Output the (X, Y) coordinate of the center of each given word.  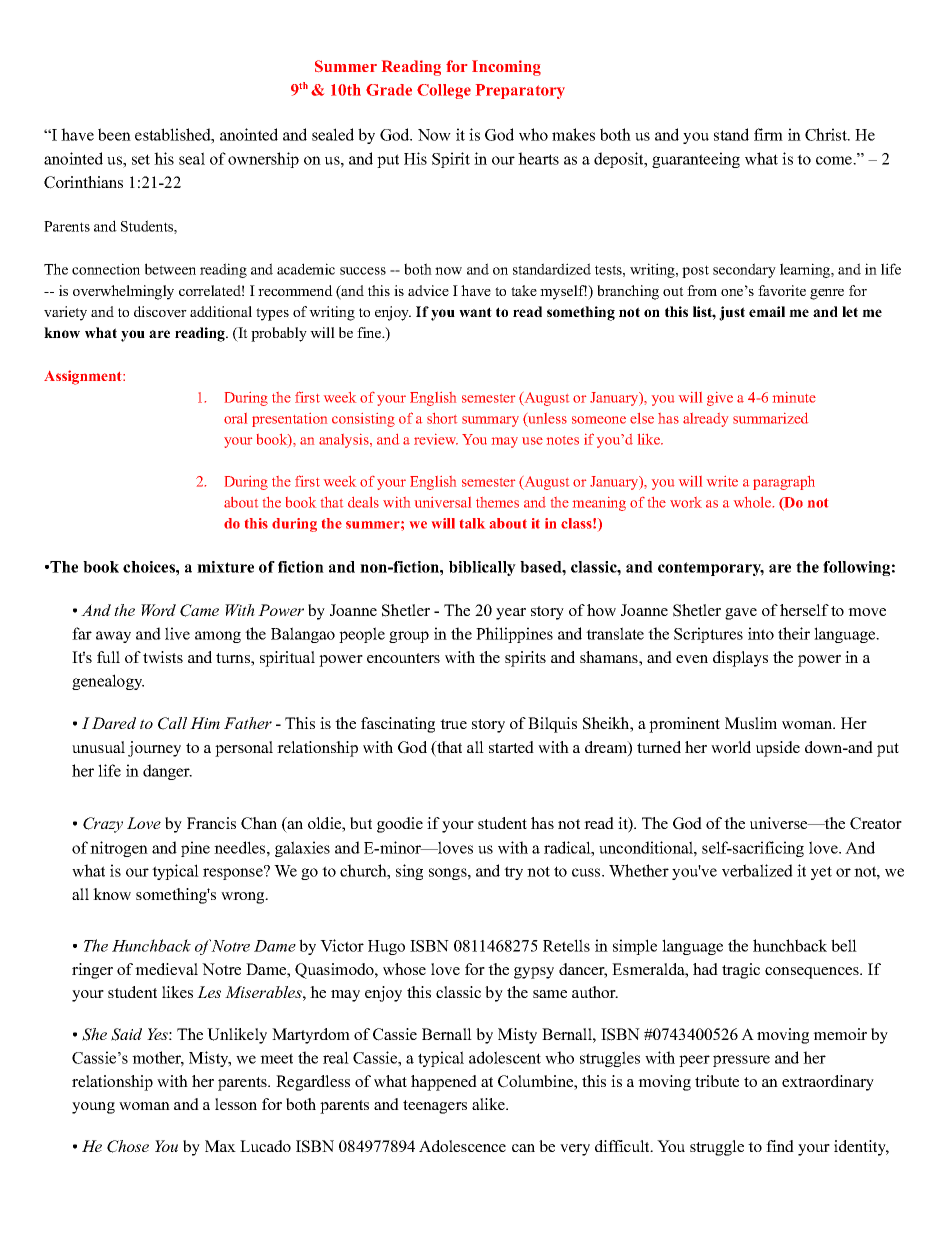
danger (167, 772)
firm (768, 134)
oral (235, 418)
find (780, 1146)
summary (490, 421)
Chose (128, 1146)
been (114, 134)
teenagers (435, 1107)
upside (778, 749)
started (511, 747)
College (444, 91)
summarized (770, 418)
